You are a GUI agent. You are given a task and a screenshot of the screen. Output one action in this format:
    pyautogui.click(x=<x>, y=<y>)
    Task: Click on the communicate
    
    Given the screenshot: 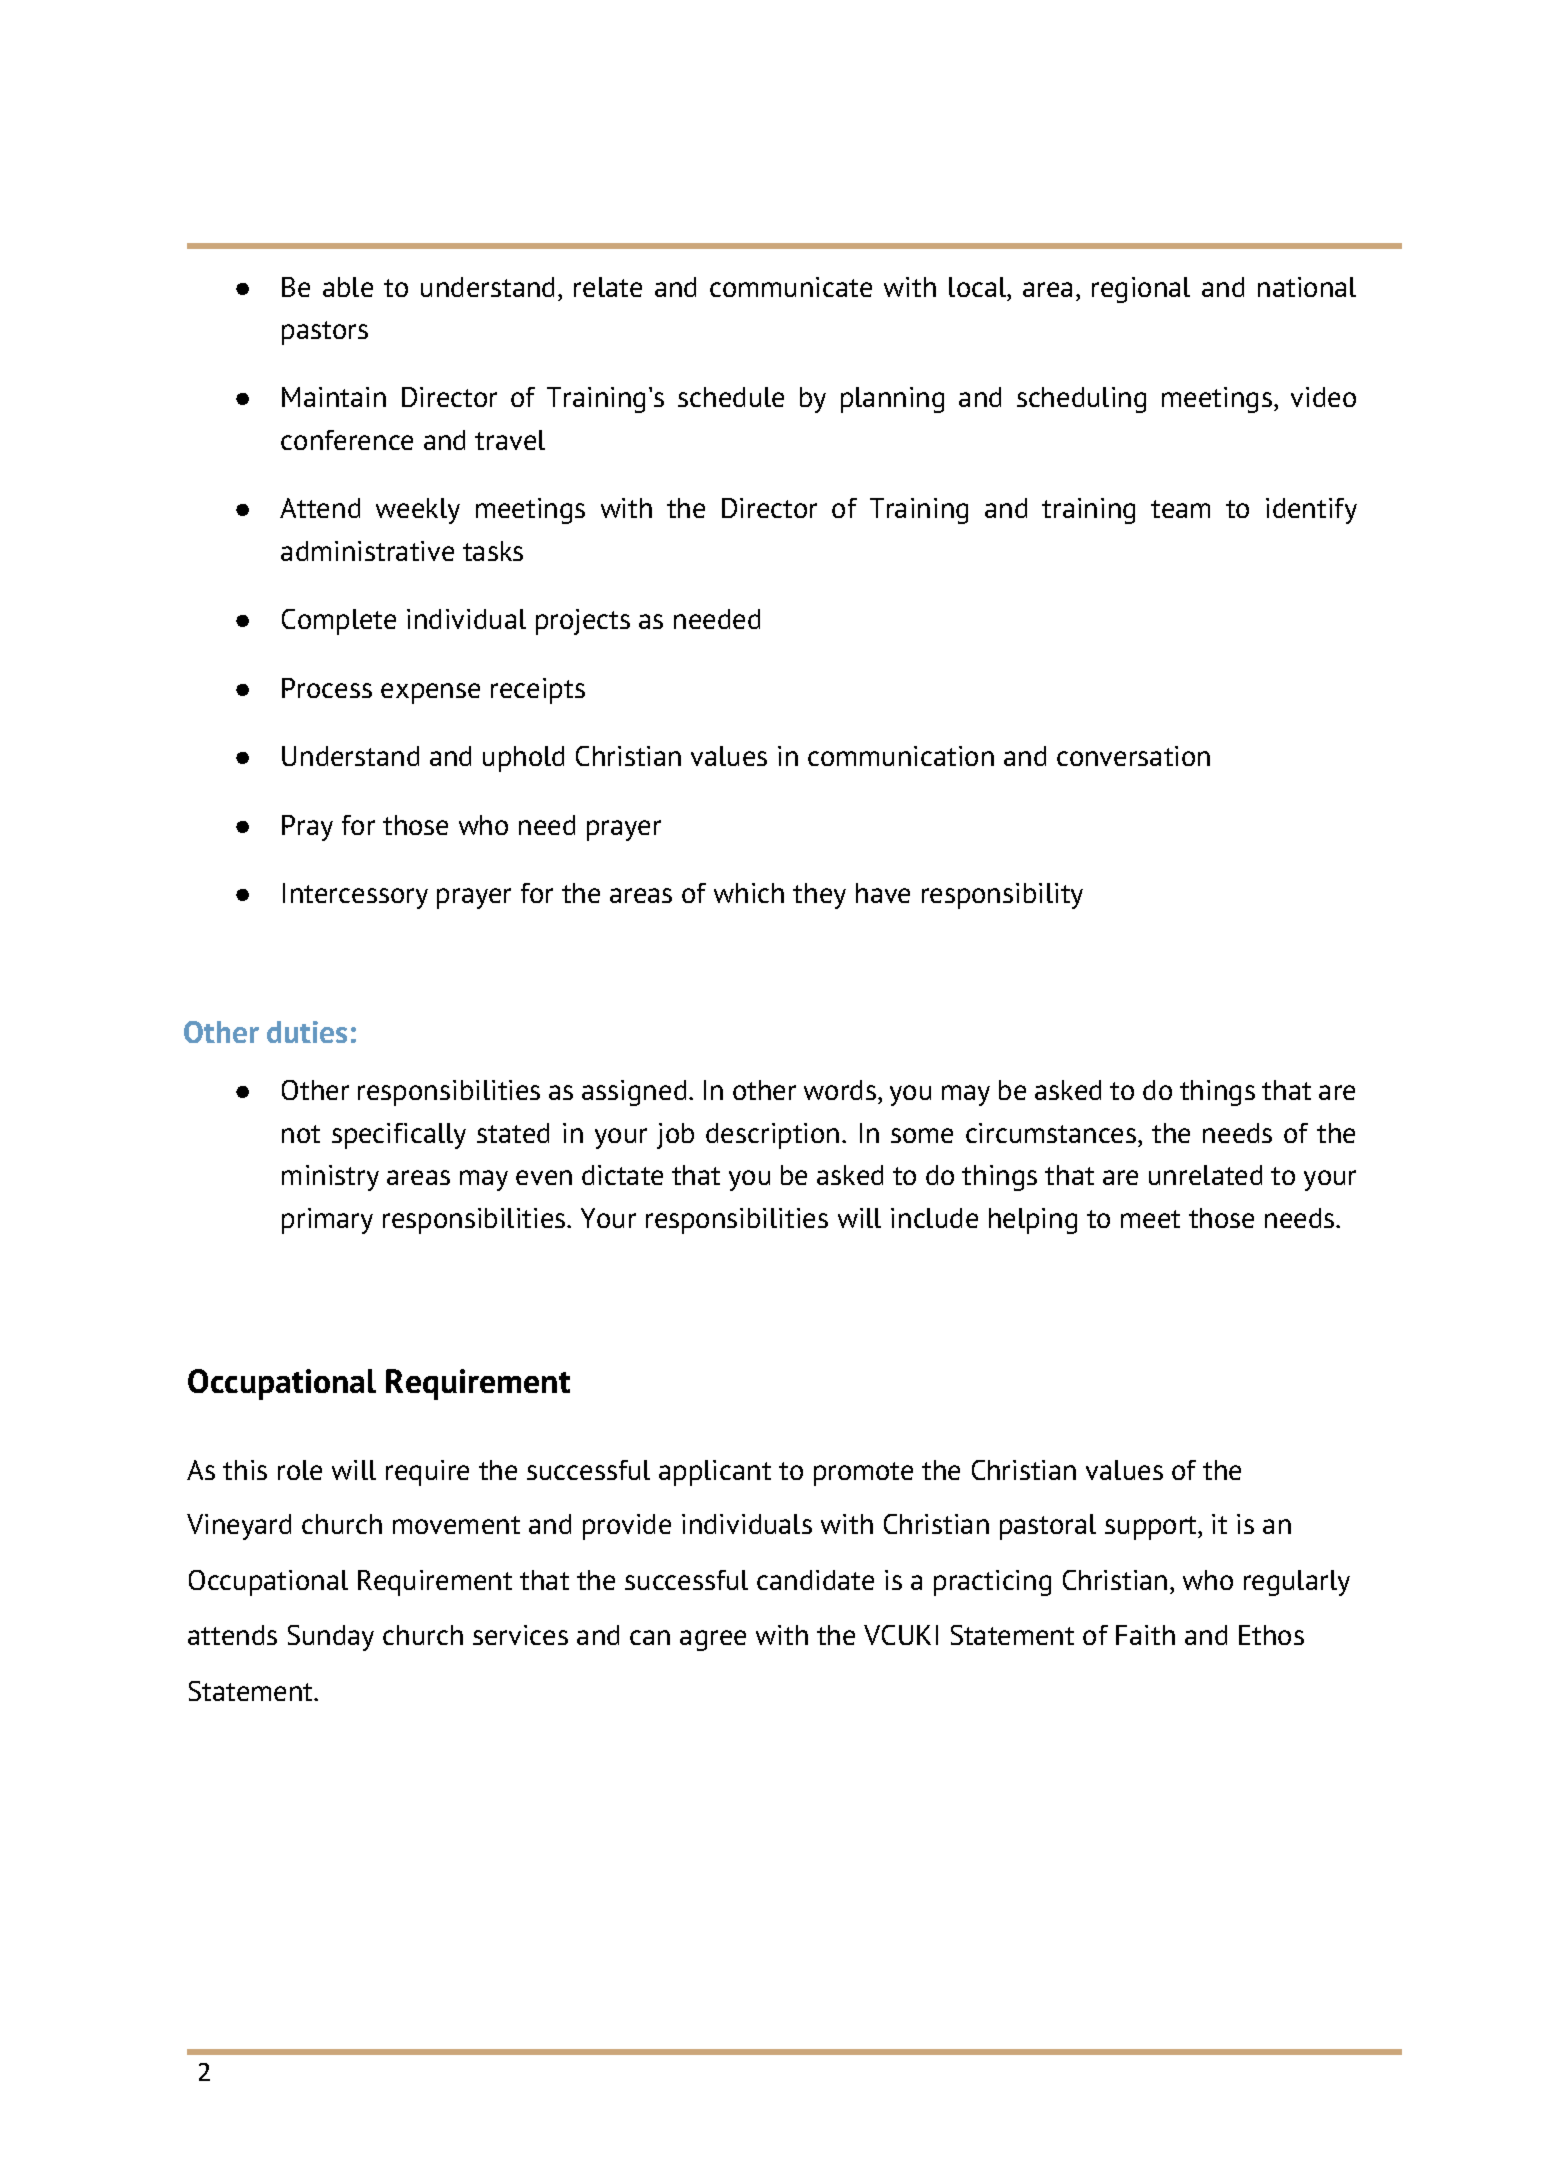 What is the action you would take?
    pyautogui.click(x=791, y=287)
